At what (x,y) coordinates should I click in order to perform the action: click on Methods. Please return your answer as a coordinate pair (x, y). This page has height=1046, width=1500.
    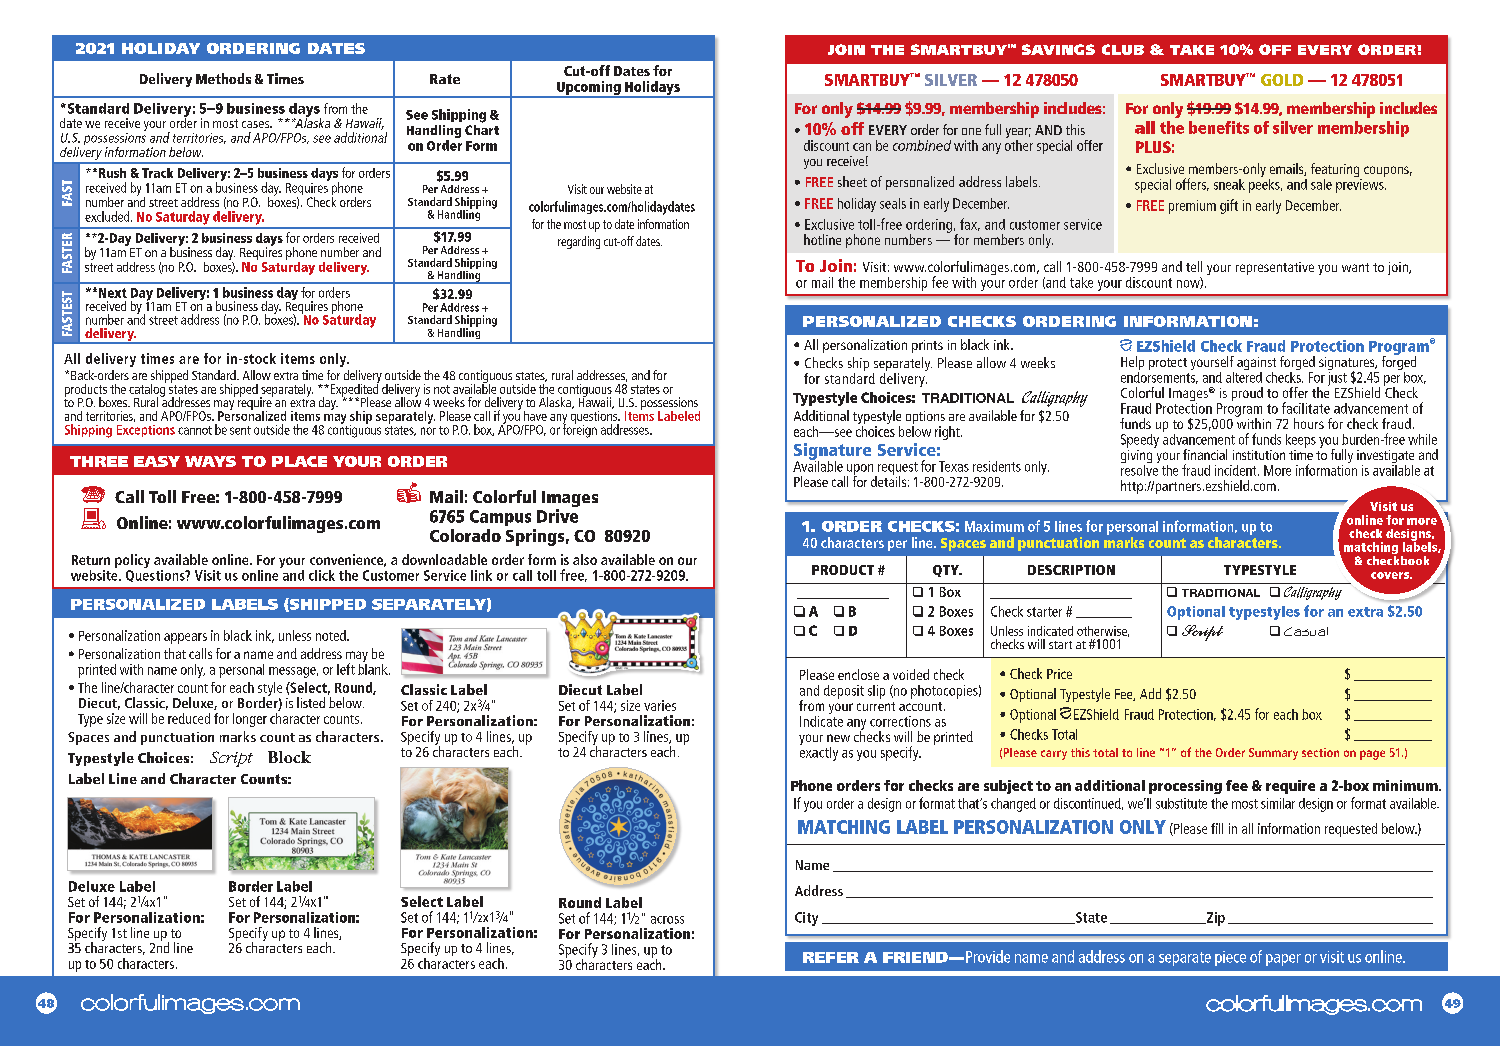
    Looking at the image, I should click on (223, 78).
